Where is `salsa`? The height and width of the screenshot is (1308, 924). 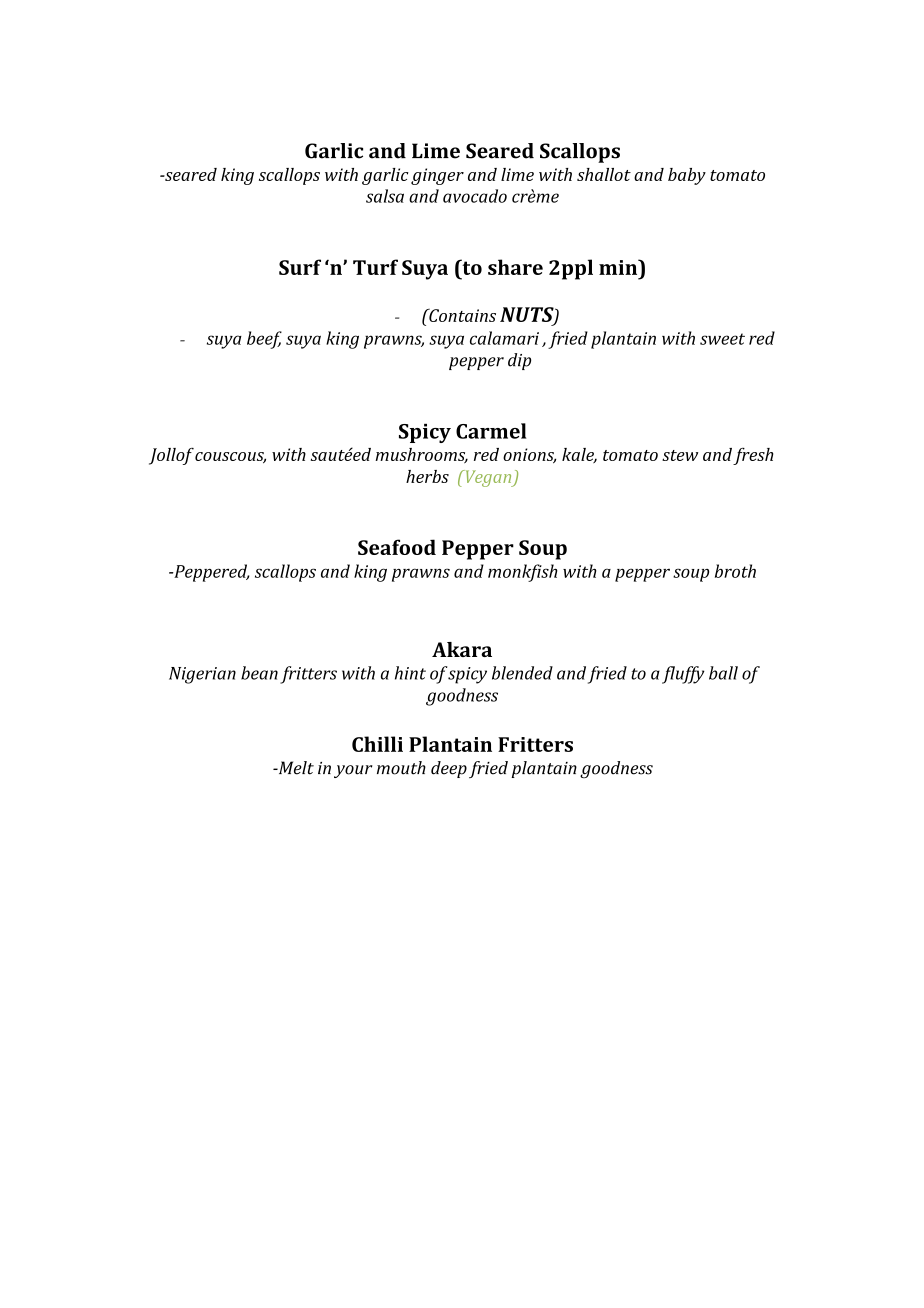 salsa is located at coordinates (385, 196).
